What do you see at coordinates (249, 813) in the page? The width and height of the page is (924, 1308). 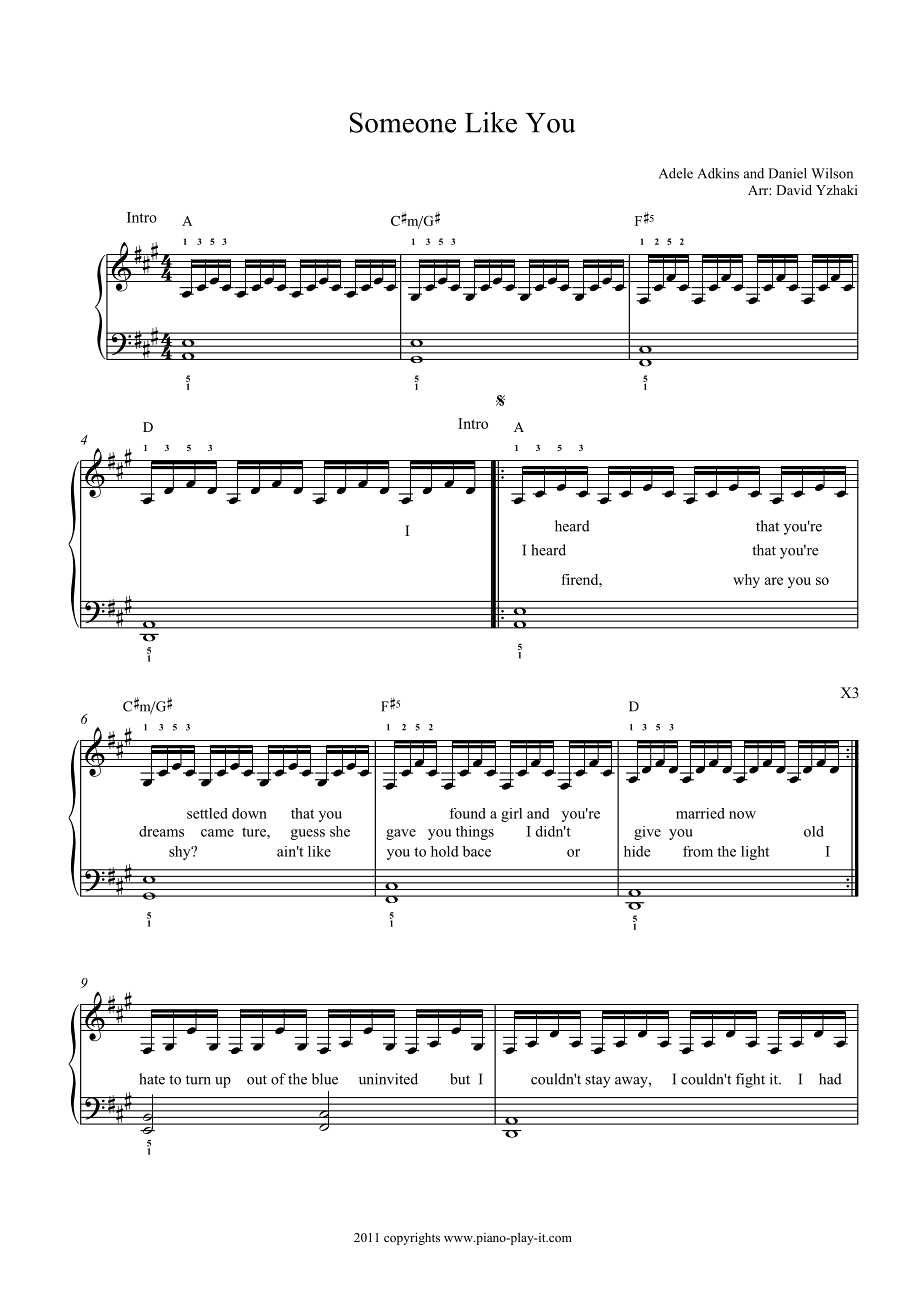 I see `down` at bounding box center [249, 813].
